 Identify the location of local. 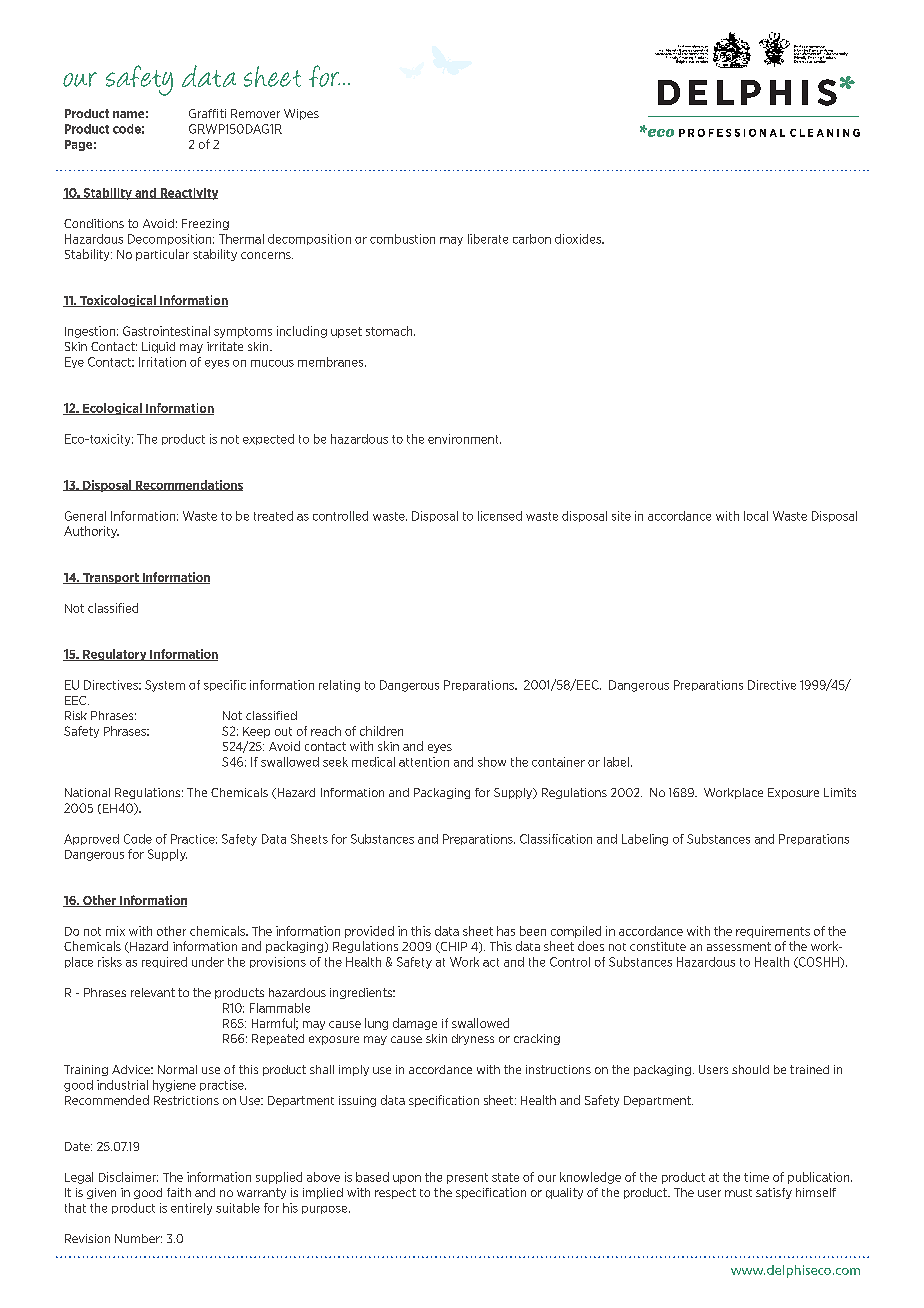
(756, 516).
